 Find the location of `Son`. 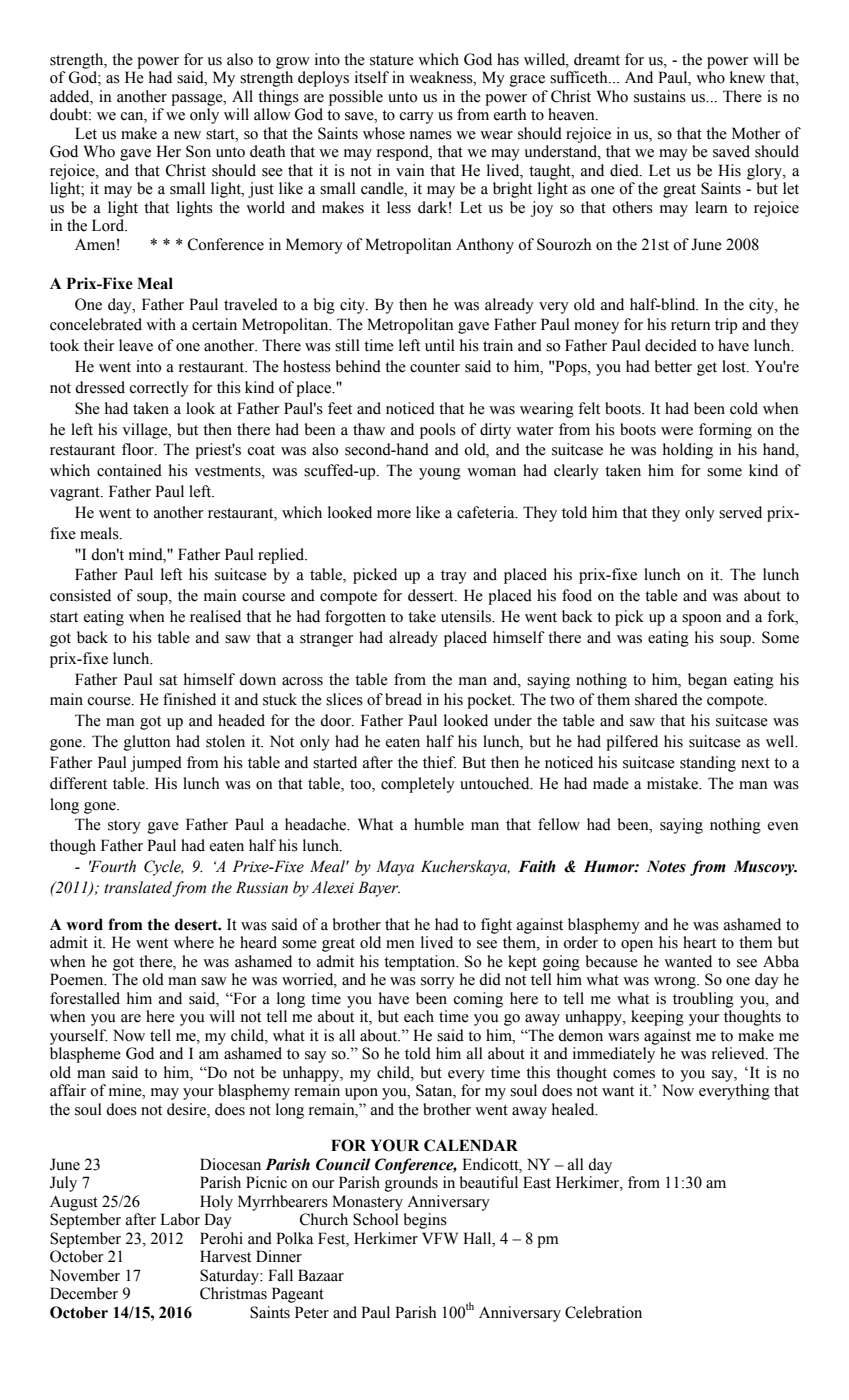

Son is located at coordinates (198, 151).
